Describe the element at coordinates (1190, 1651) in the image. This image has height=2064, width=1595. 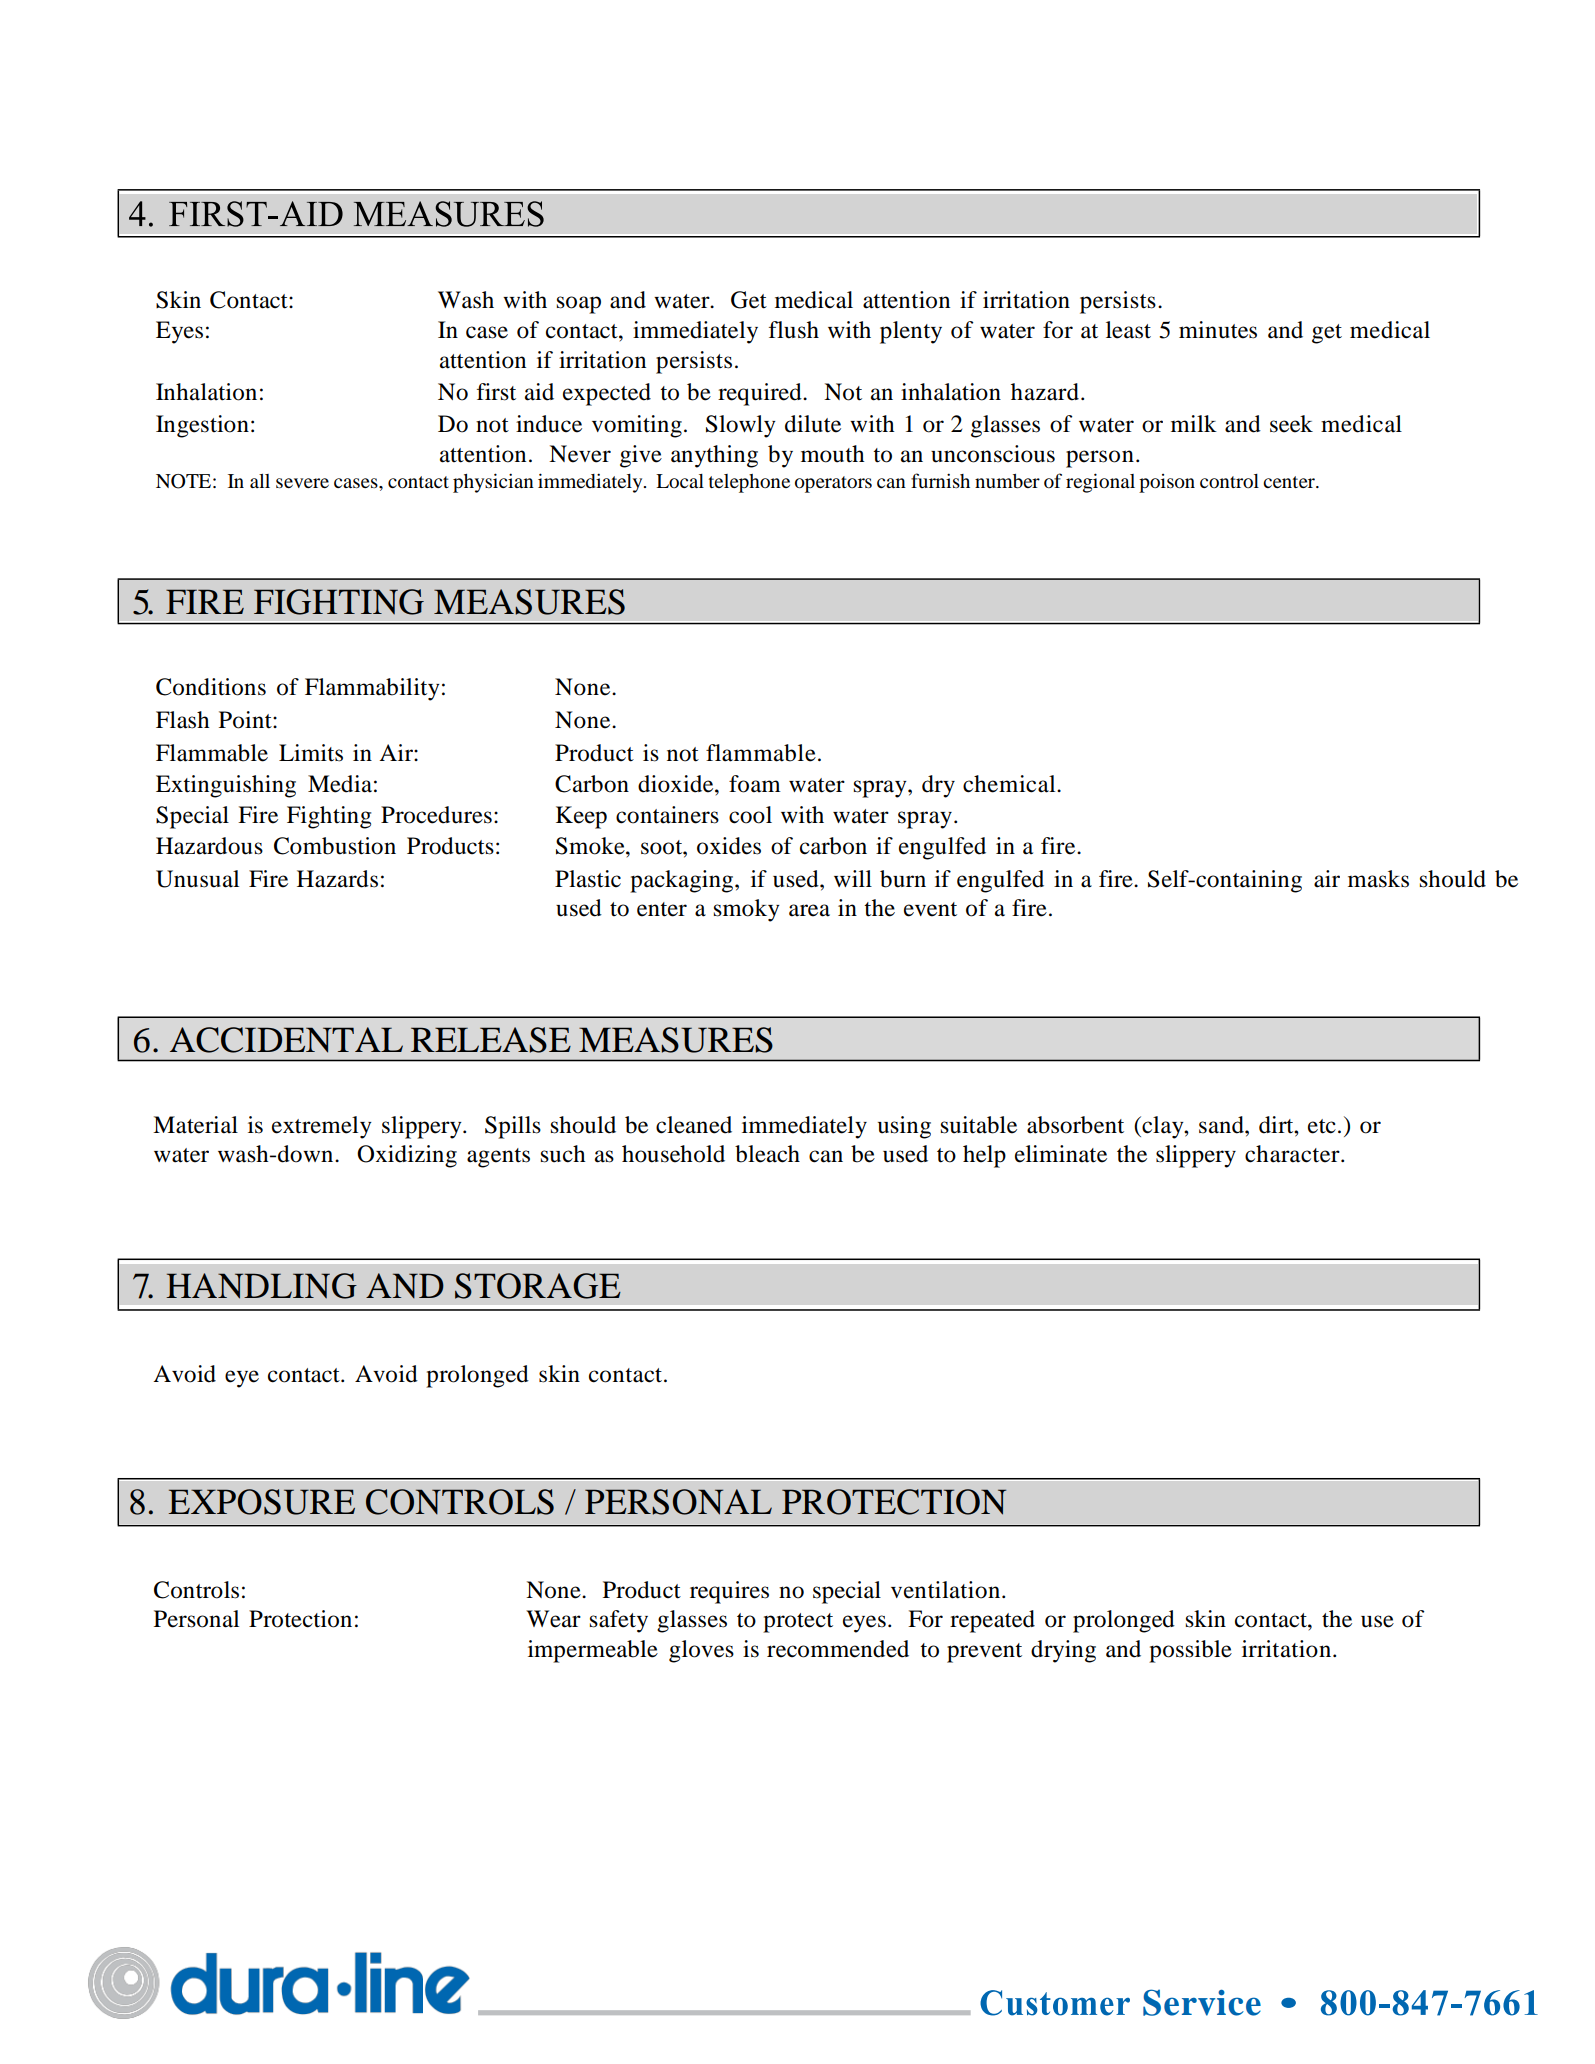
I see `possible` at that location.
